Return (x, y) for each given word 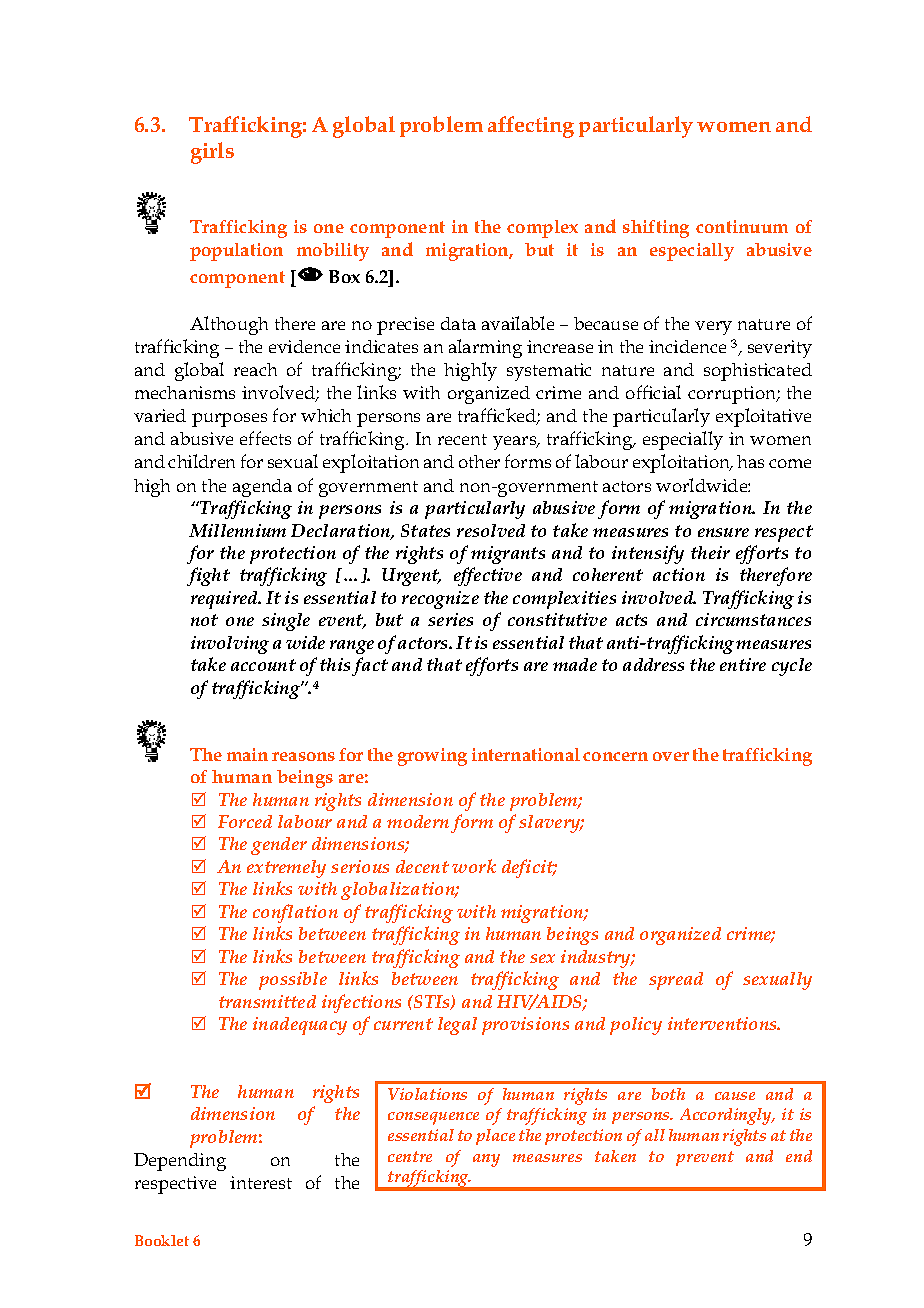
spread (676, 981)
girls (212, 153)
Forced (245, 821)
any (486, 1160)
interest (261, 1182)
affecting (531, 127)
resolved (491, 530)
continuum (742, 226)
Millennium (237, 530)
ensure (723, 532)
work (474, 866)
